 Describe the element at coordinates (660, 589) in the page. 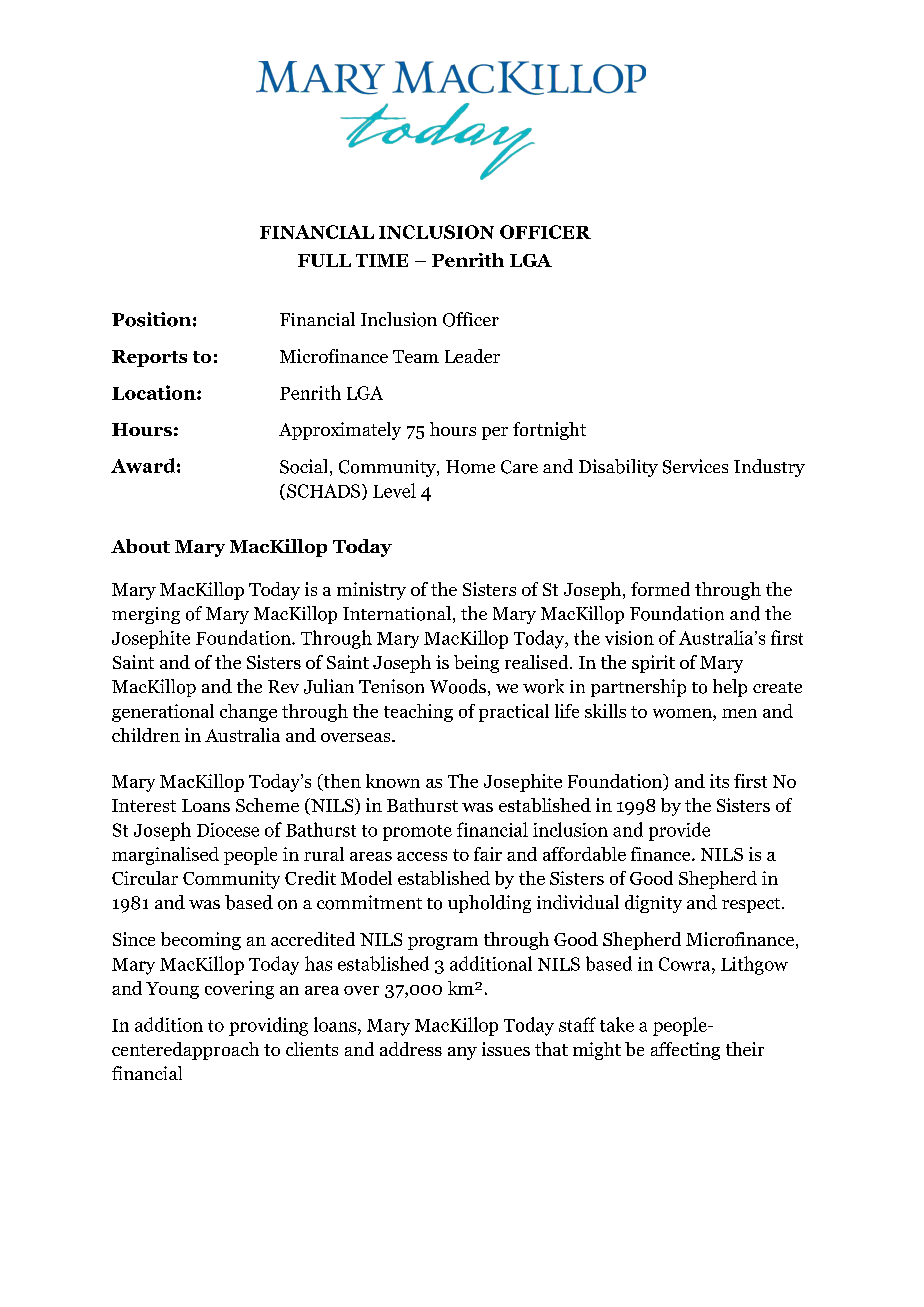

I see `formed` at that location.
